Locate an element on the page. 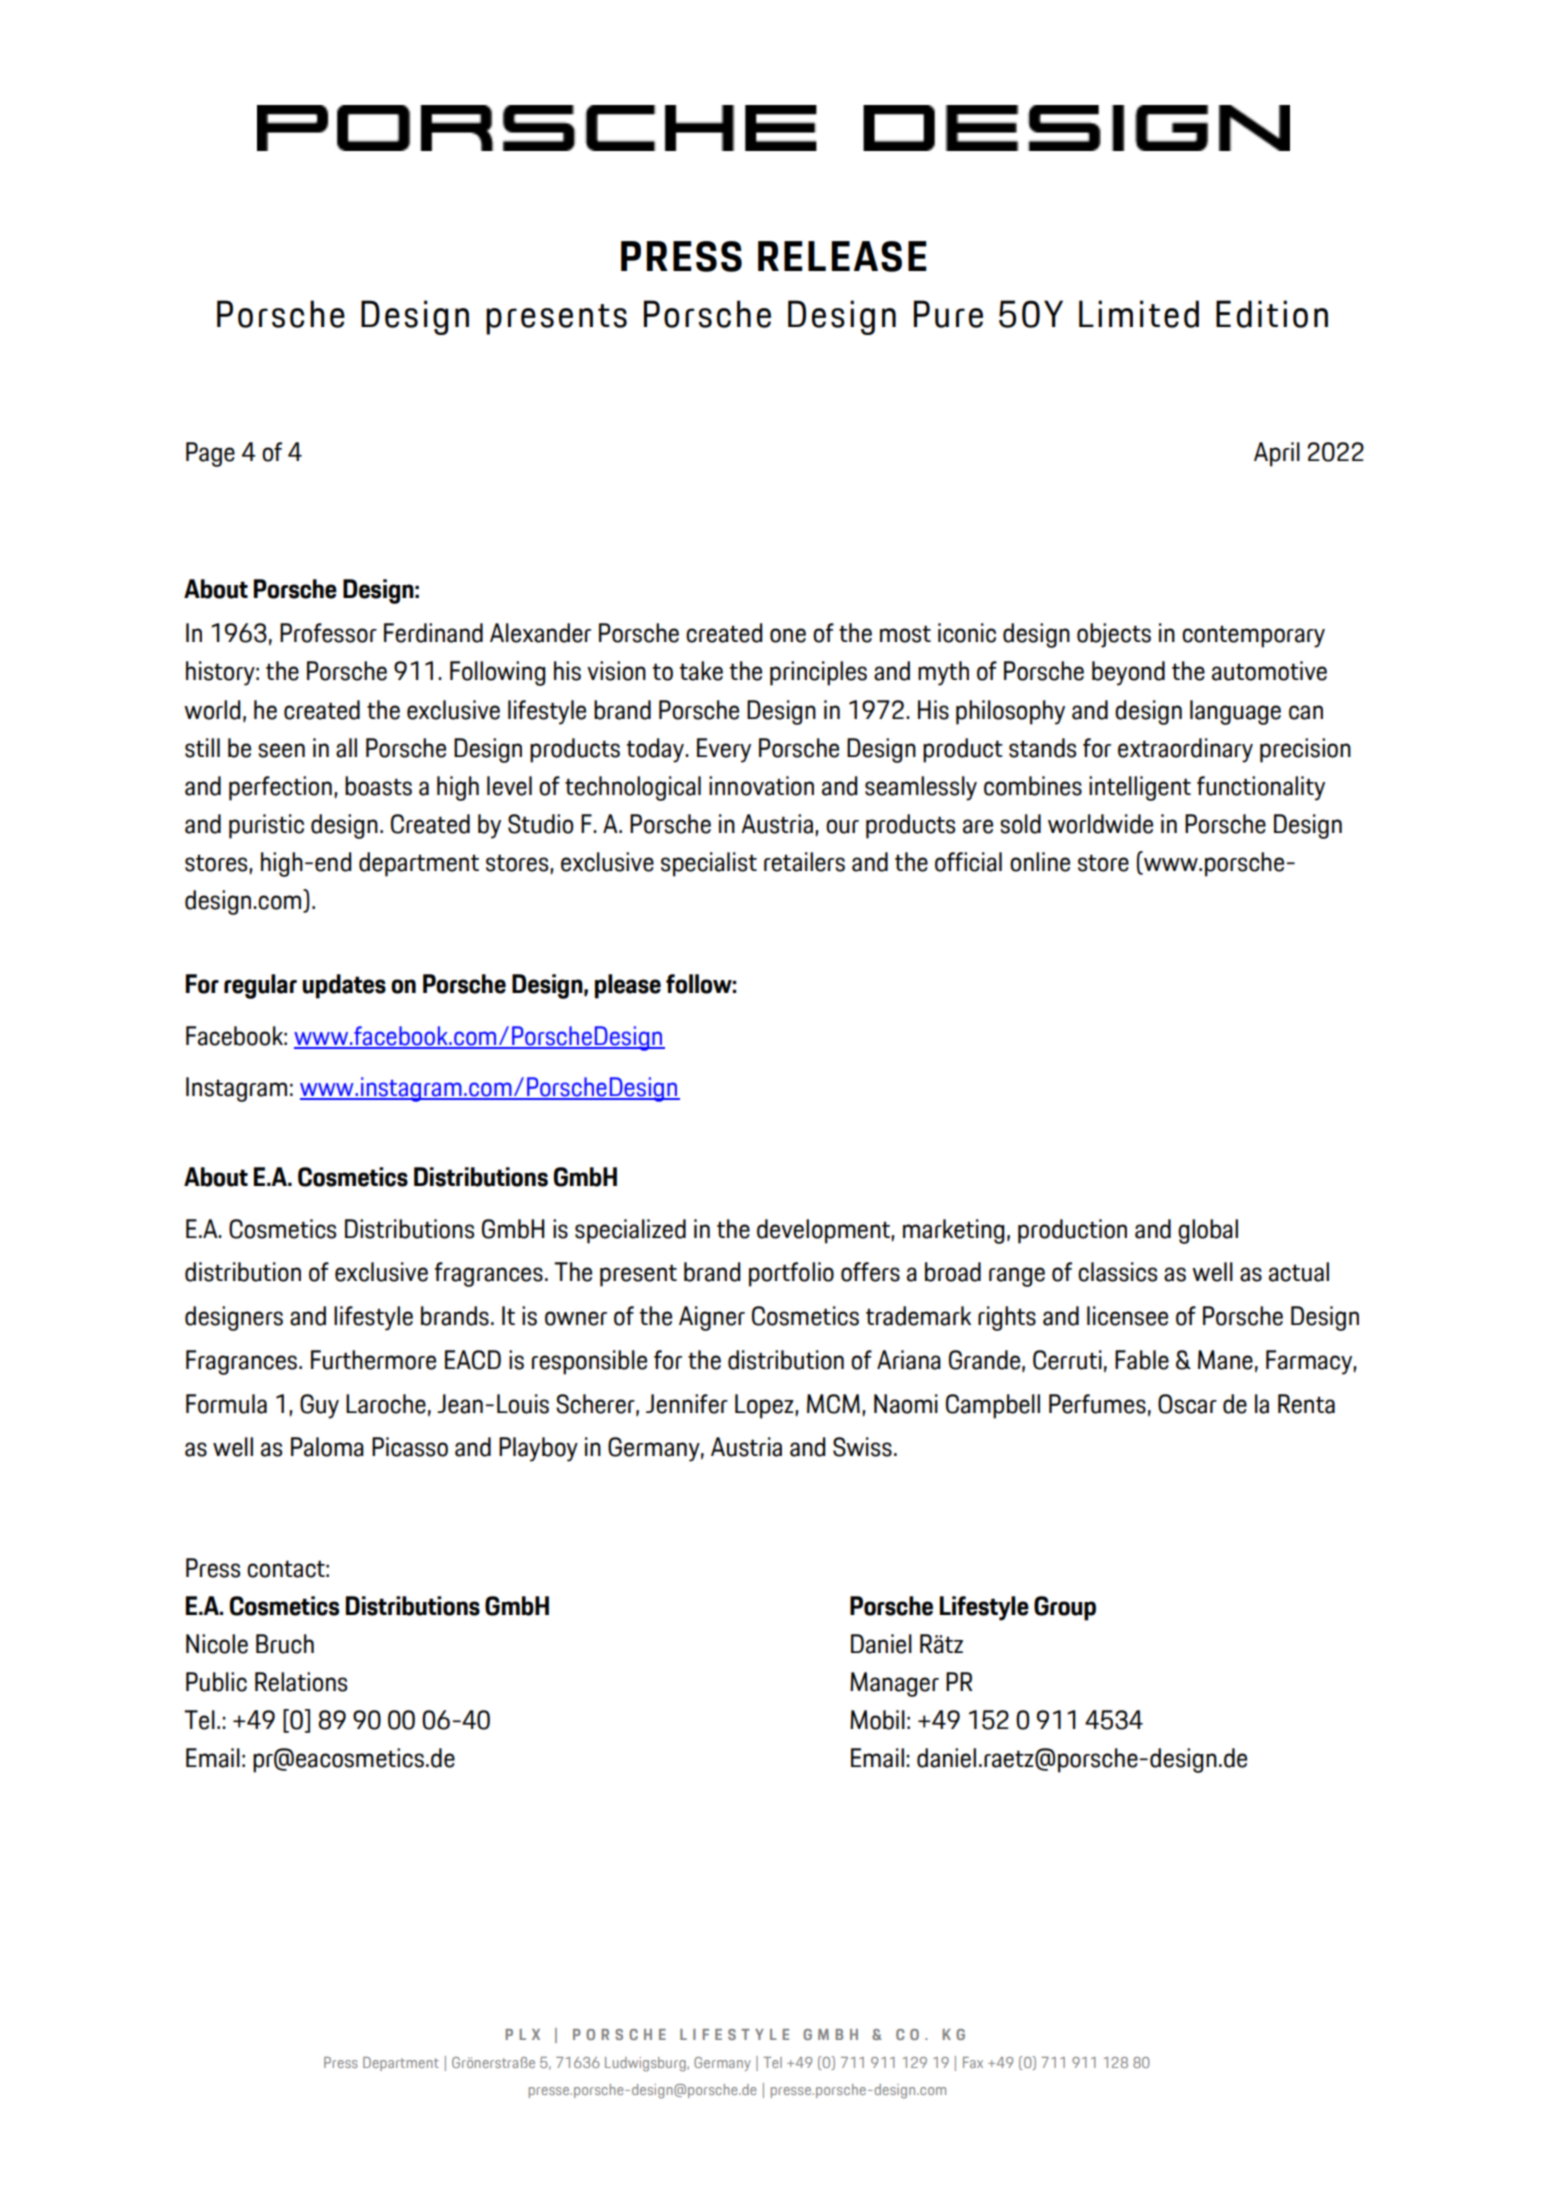  Limited is located at coordinates (1139, 314).
